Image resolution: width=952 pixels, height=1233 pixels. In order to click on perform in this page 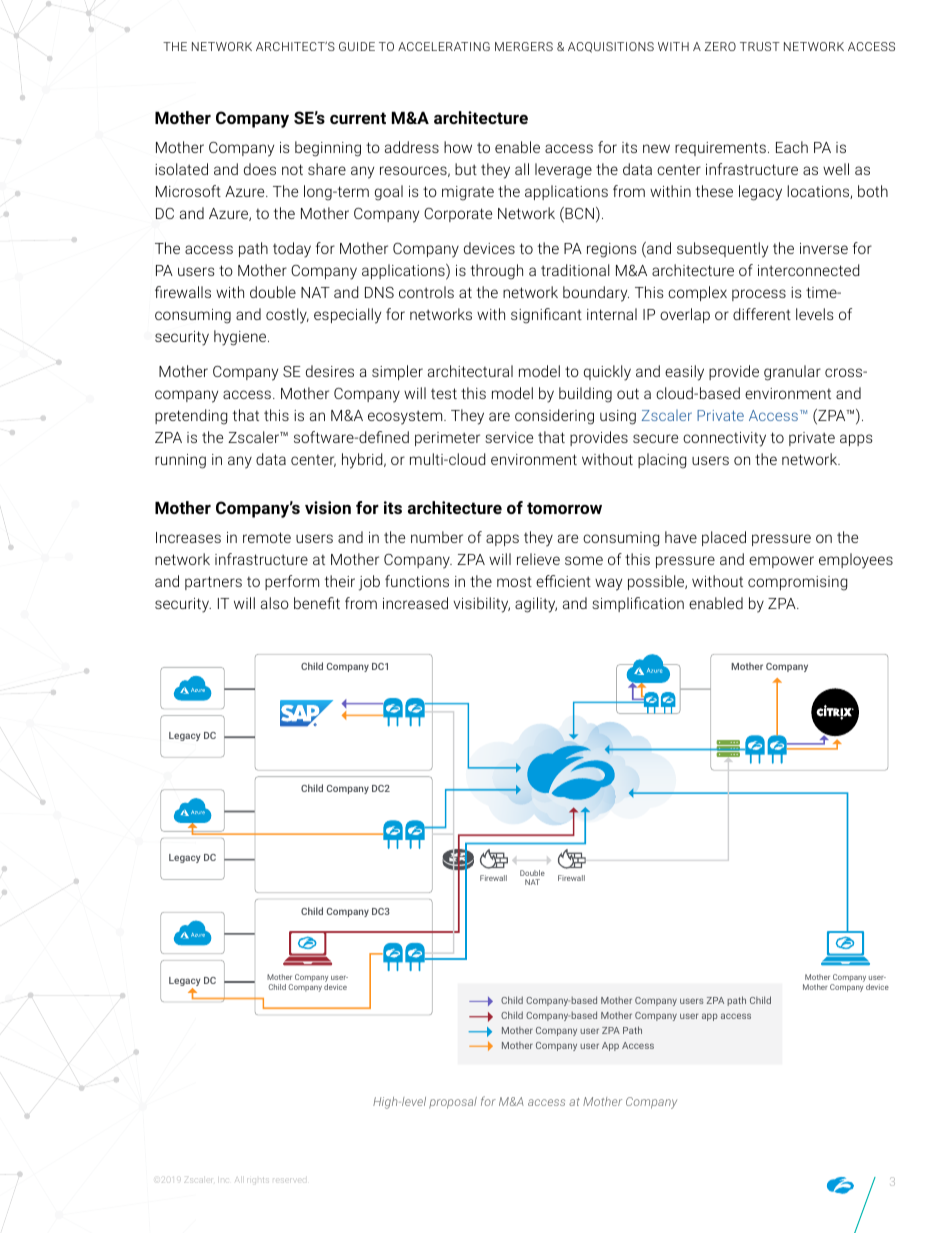, I will do `click(292, 582)`.
